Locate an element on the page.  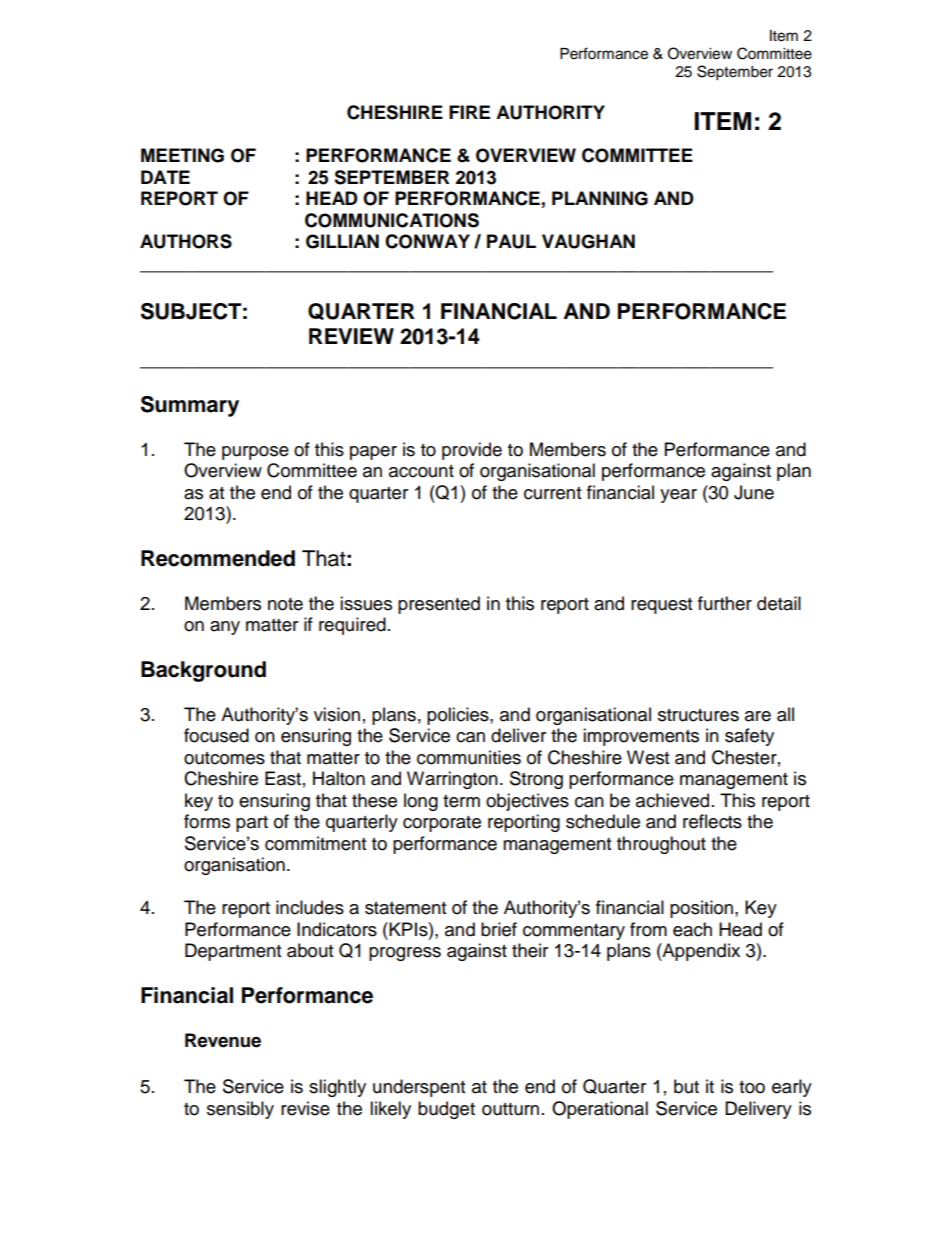
VAUGHAN is located at coordinates (588, 241).
